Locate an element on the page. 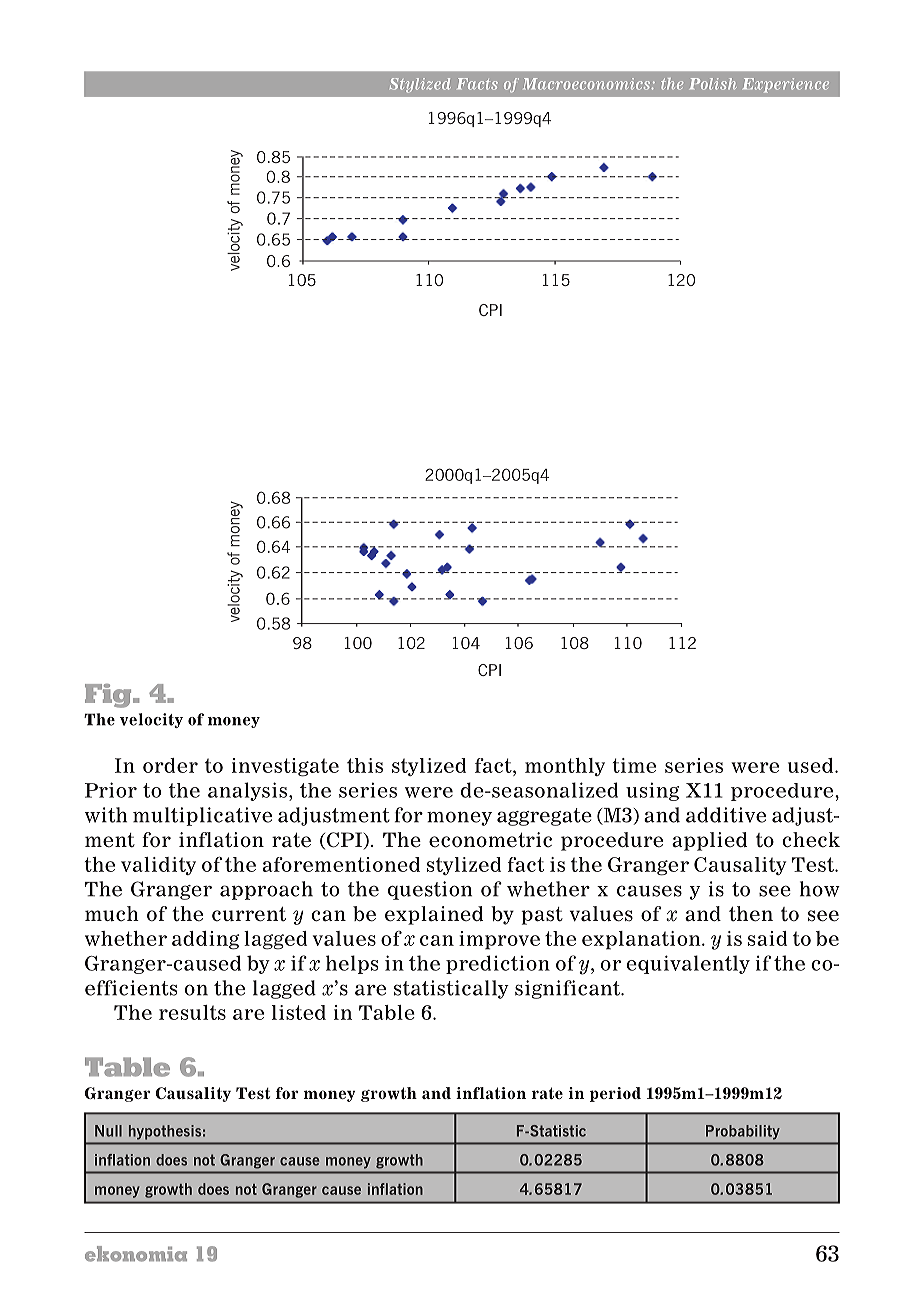 This document has height=1316, width=924. period is located at coordinates (615, 1094).
